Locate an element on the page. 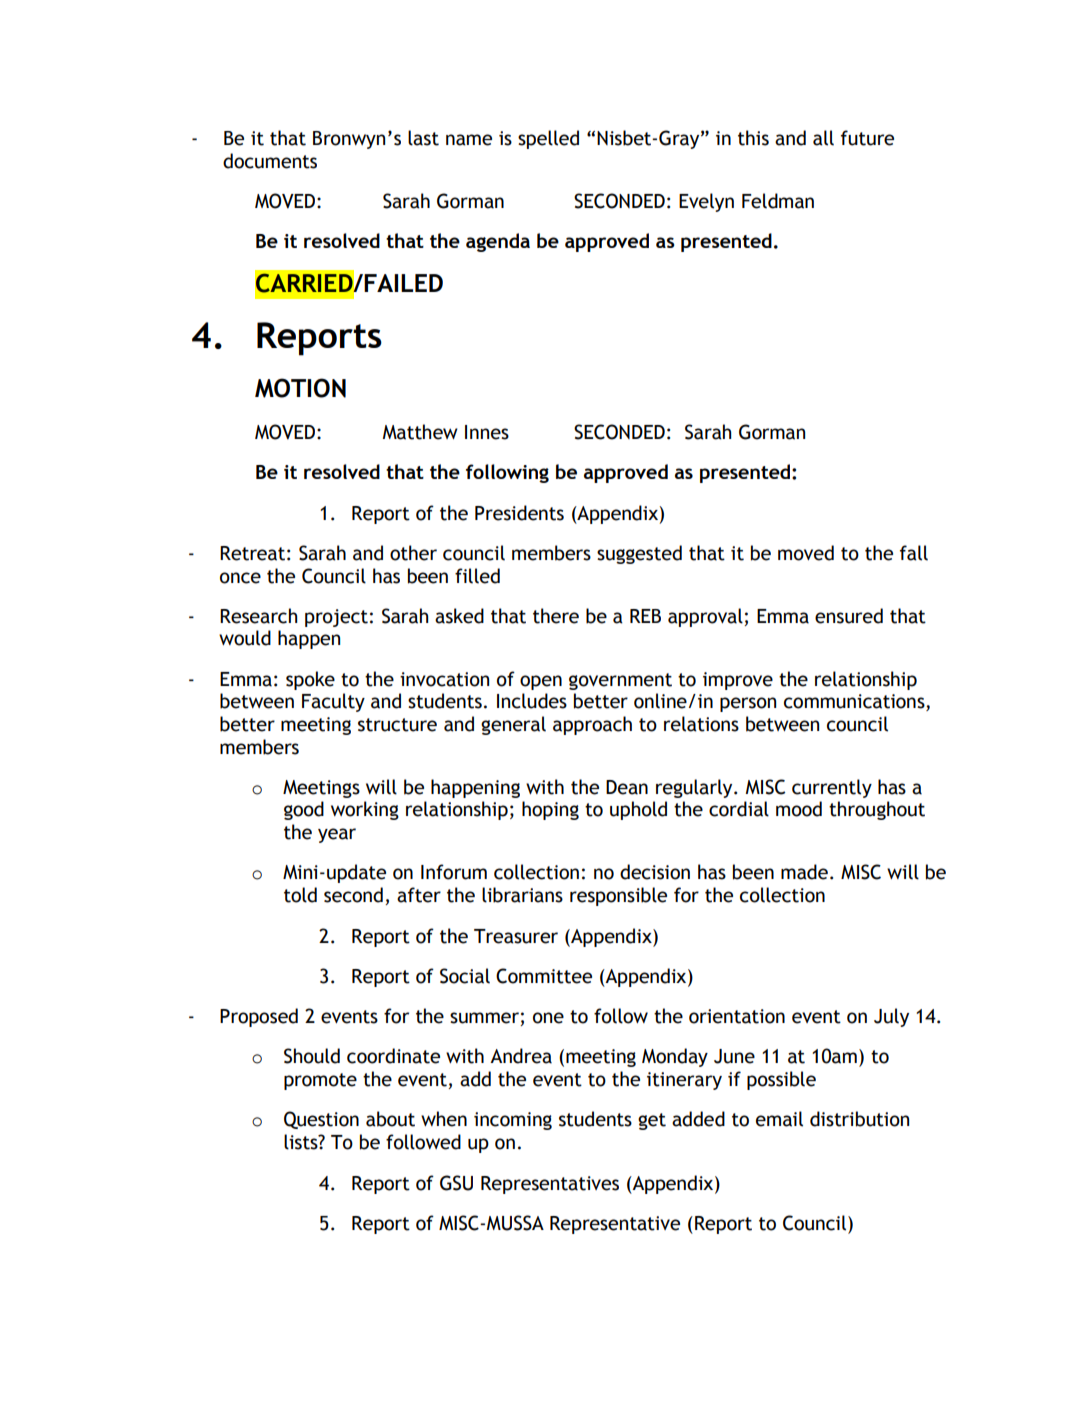 The width and height of the page is (1084, 1403). Question is located at coordinates (321, 1120).
